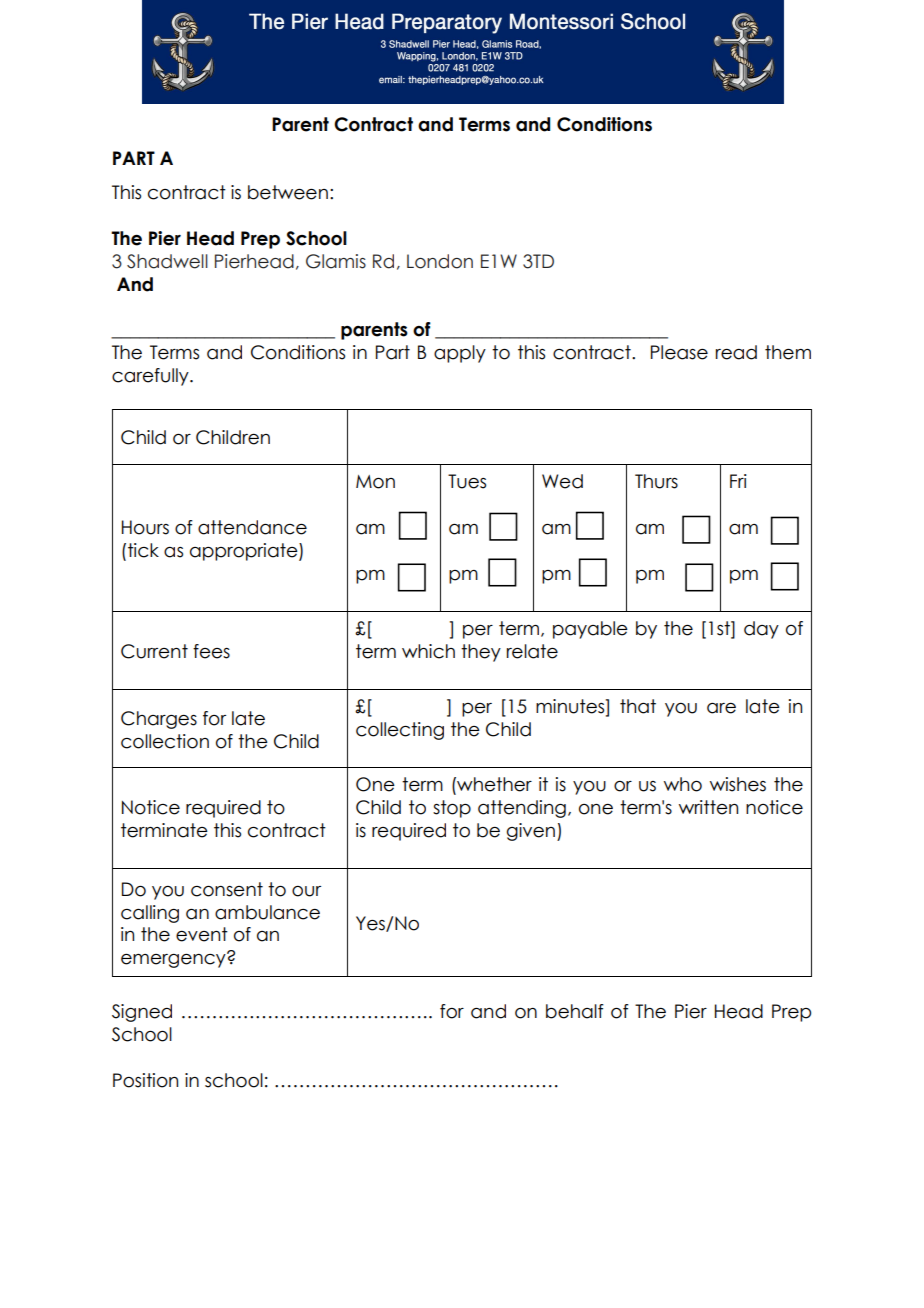 This screenshot has height=1308, width=924. What do you see at coordinates (145, 1080) in the screenshot?
I see `Position` at bounding box center [145, 1080].
